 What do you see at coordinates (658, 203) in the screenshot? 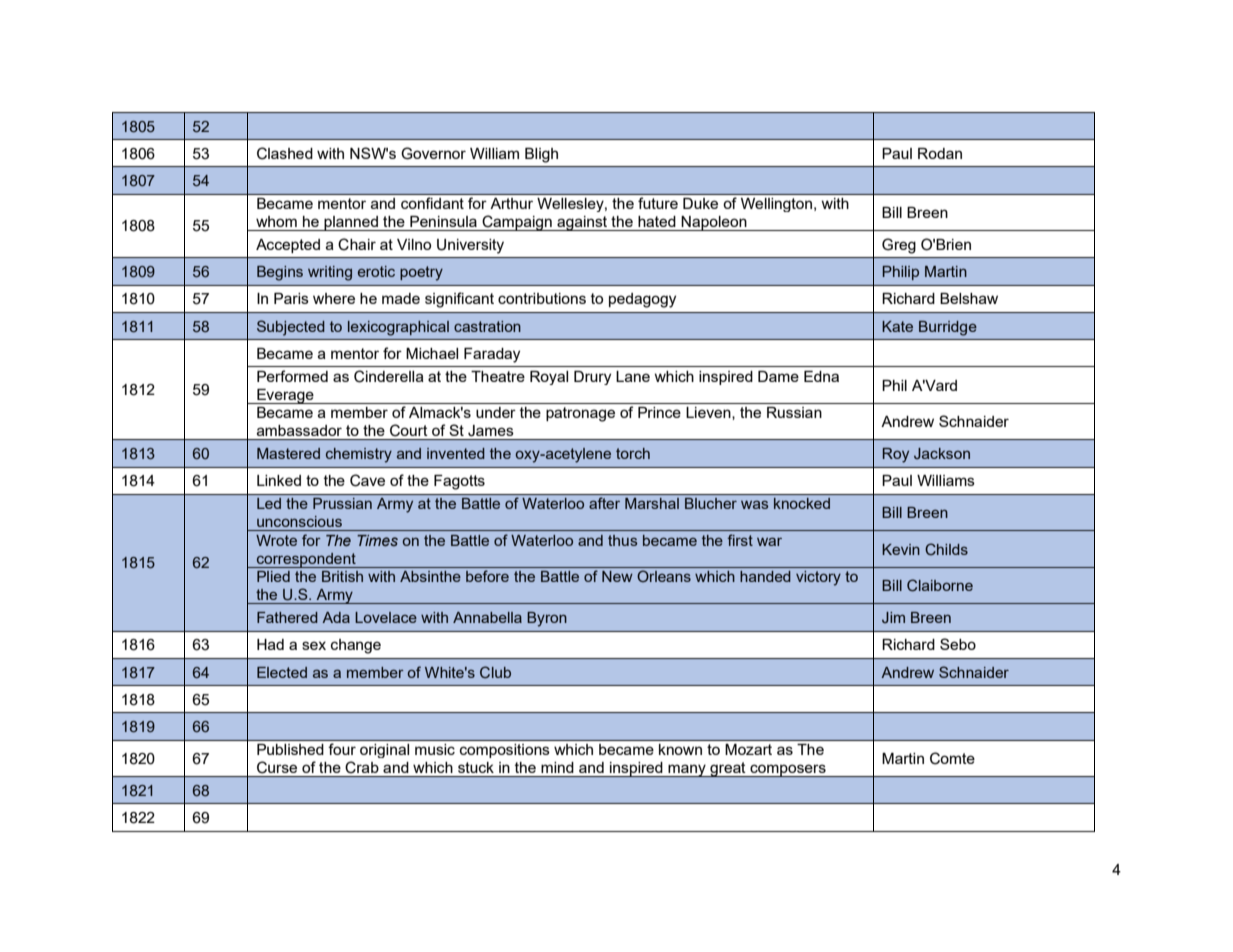
I see `future` at bounding box center [658, 203].
